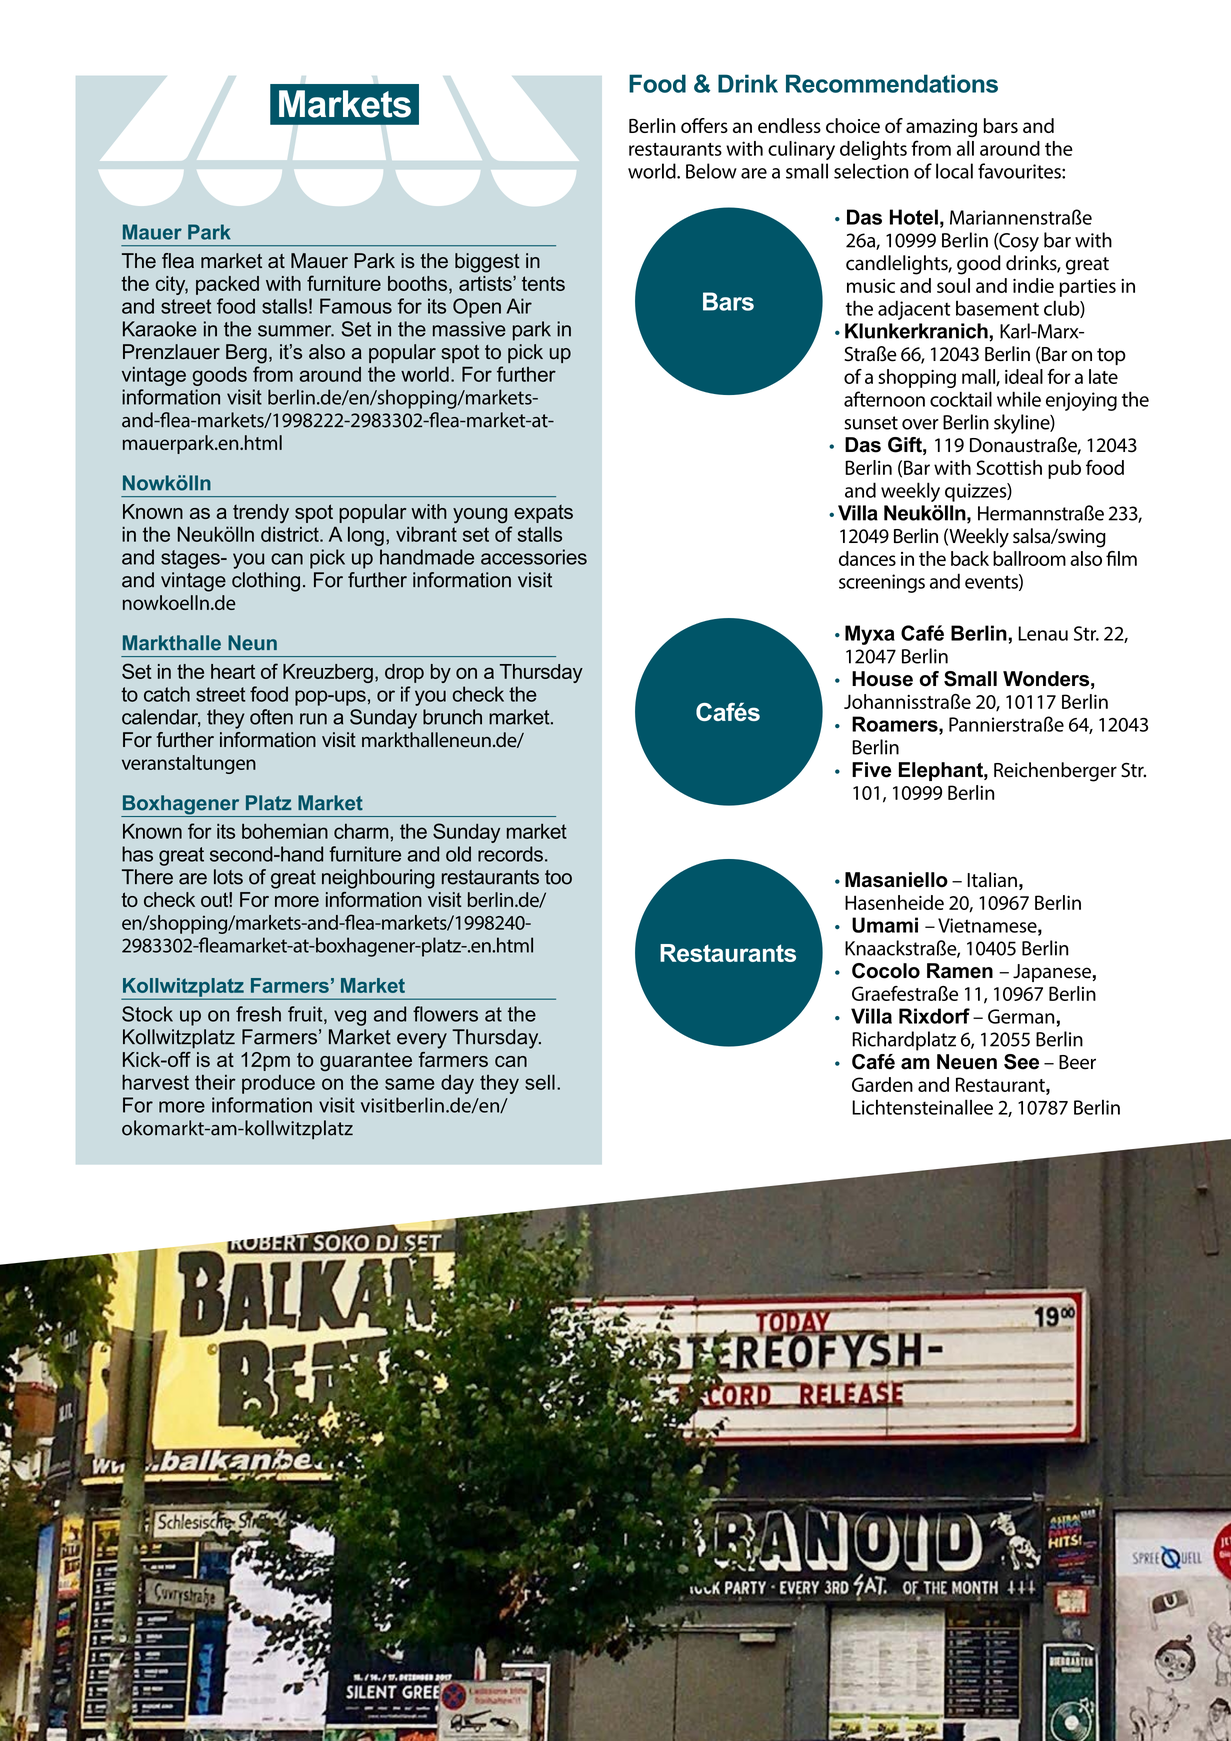 This document has height=1741, width=1231. I want to click on accessories, so click(534, 557).
